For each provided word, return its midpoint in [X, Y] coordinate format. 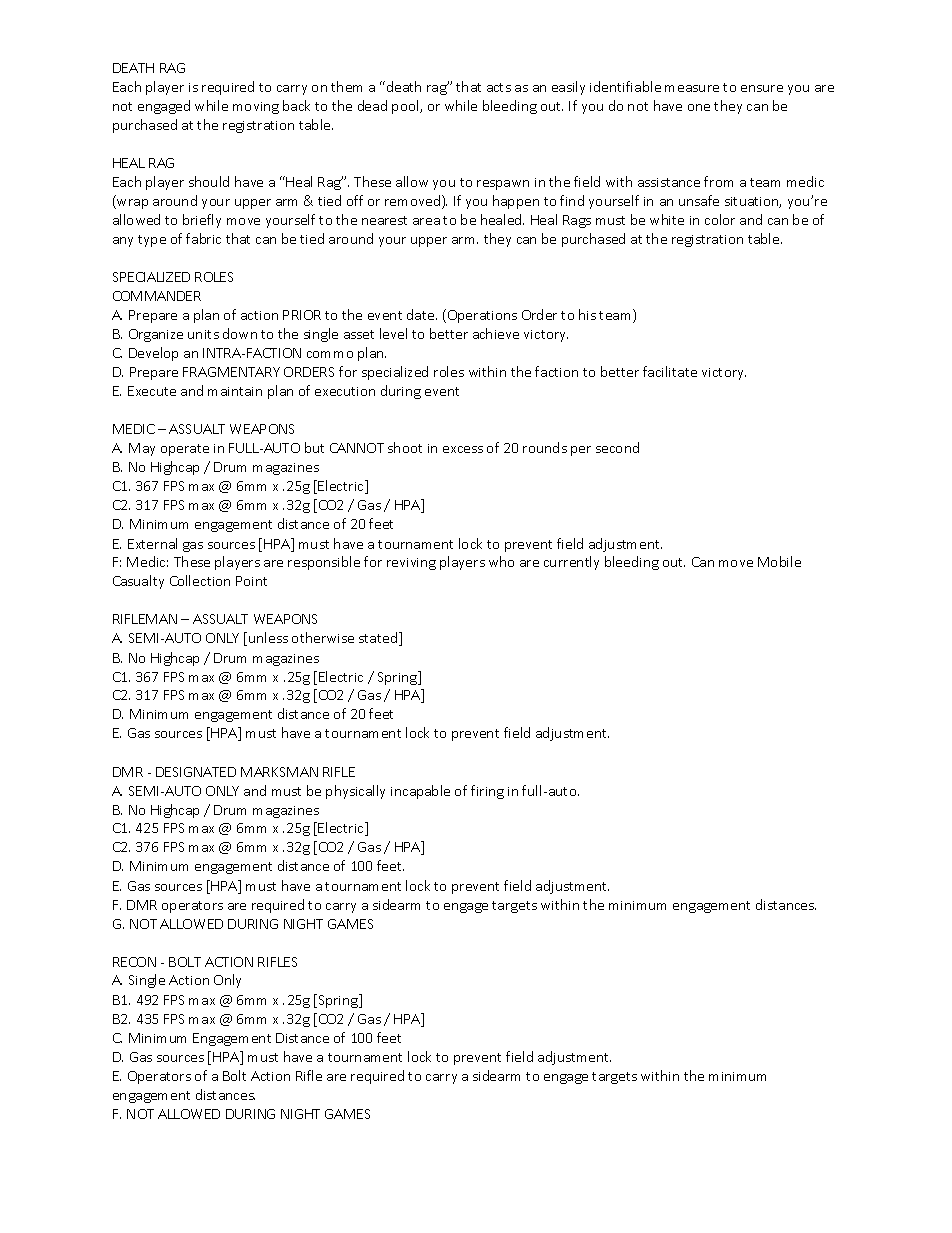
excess [463, 449]
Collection [200, 580]
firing [487, 792]
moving [256, 108]
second [617, 447]
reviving [411, 564]
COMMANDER [157, 296]
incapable [420, 792]
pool [406, 107]
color [720, 219]
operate [185, 450]
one [699, 107]
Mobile [779, 561]
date [422, 314]
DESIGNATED [196, 772]
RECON [134, 962]
